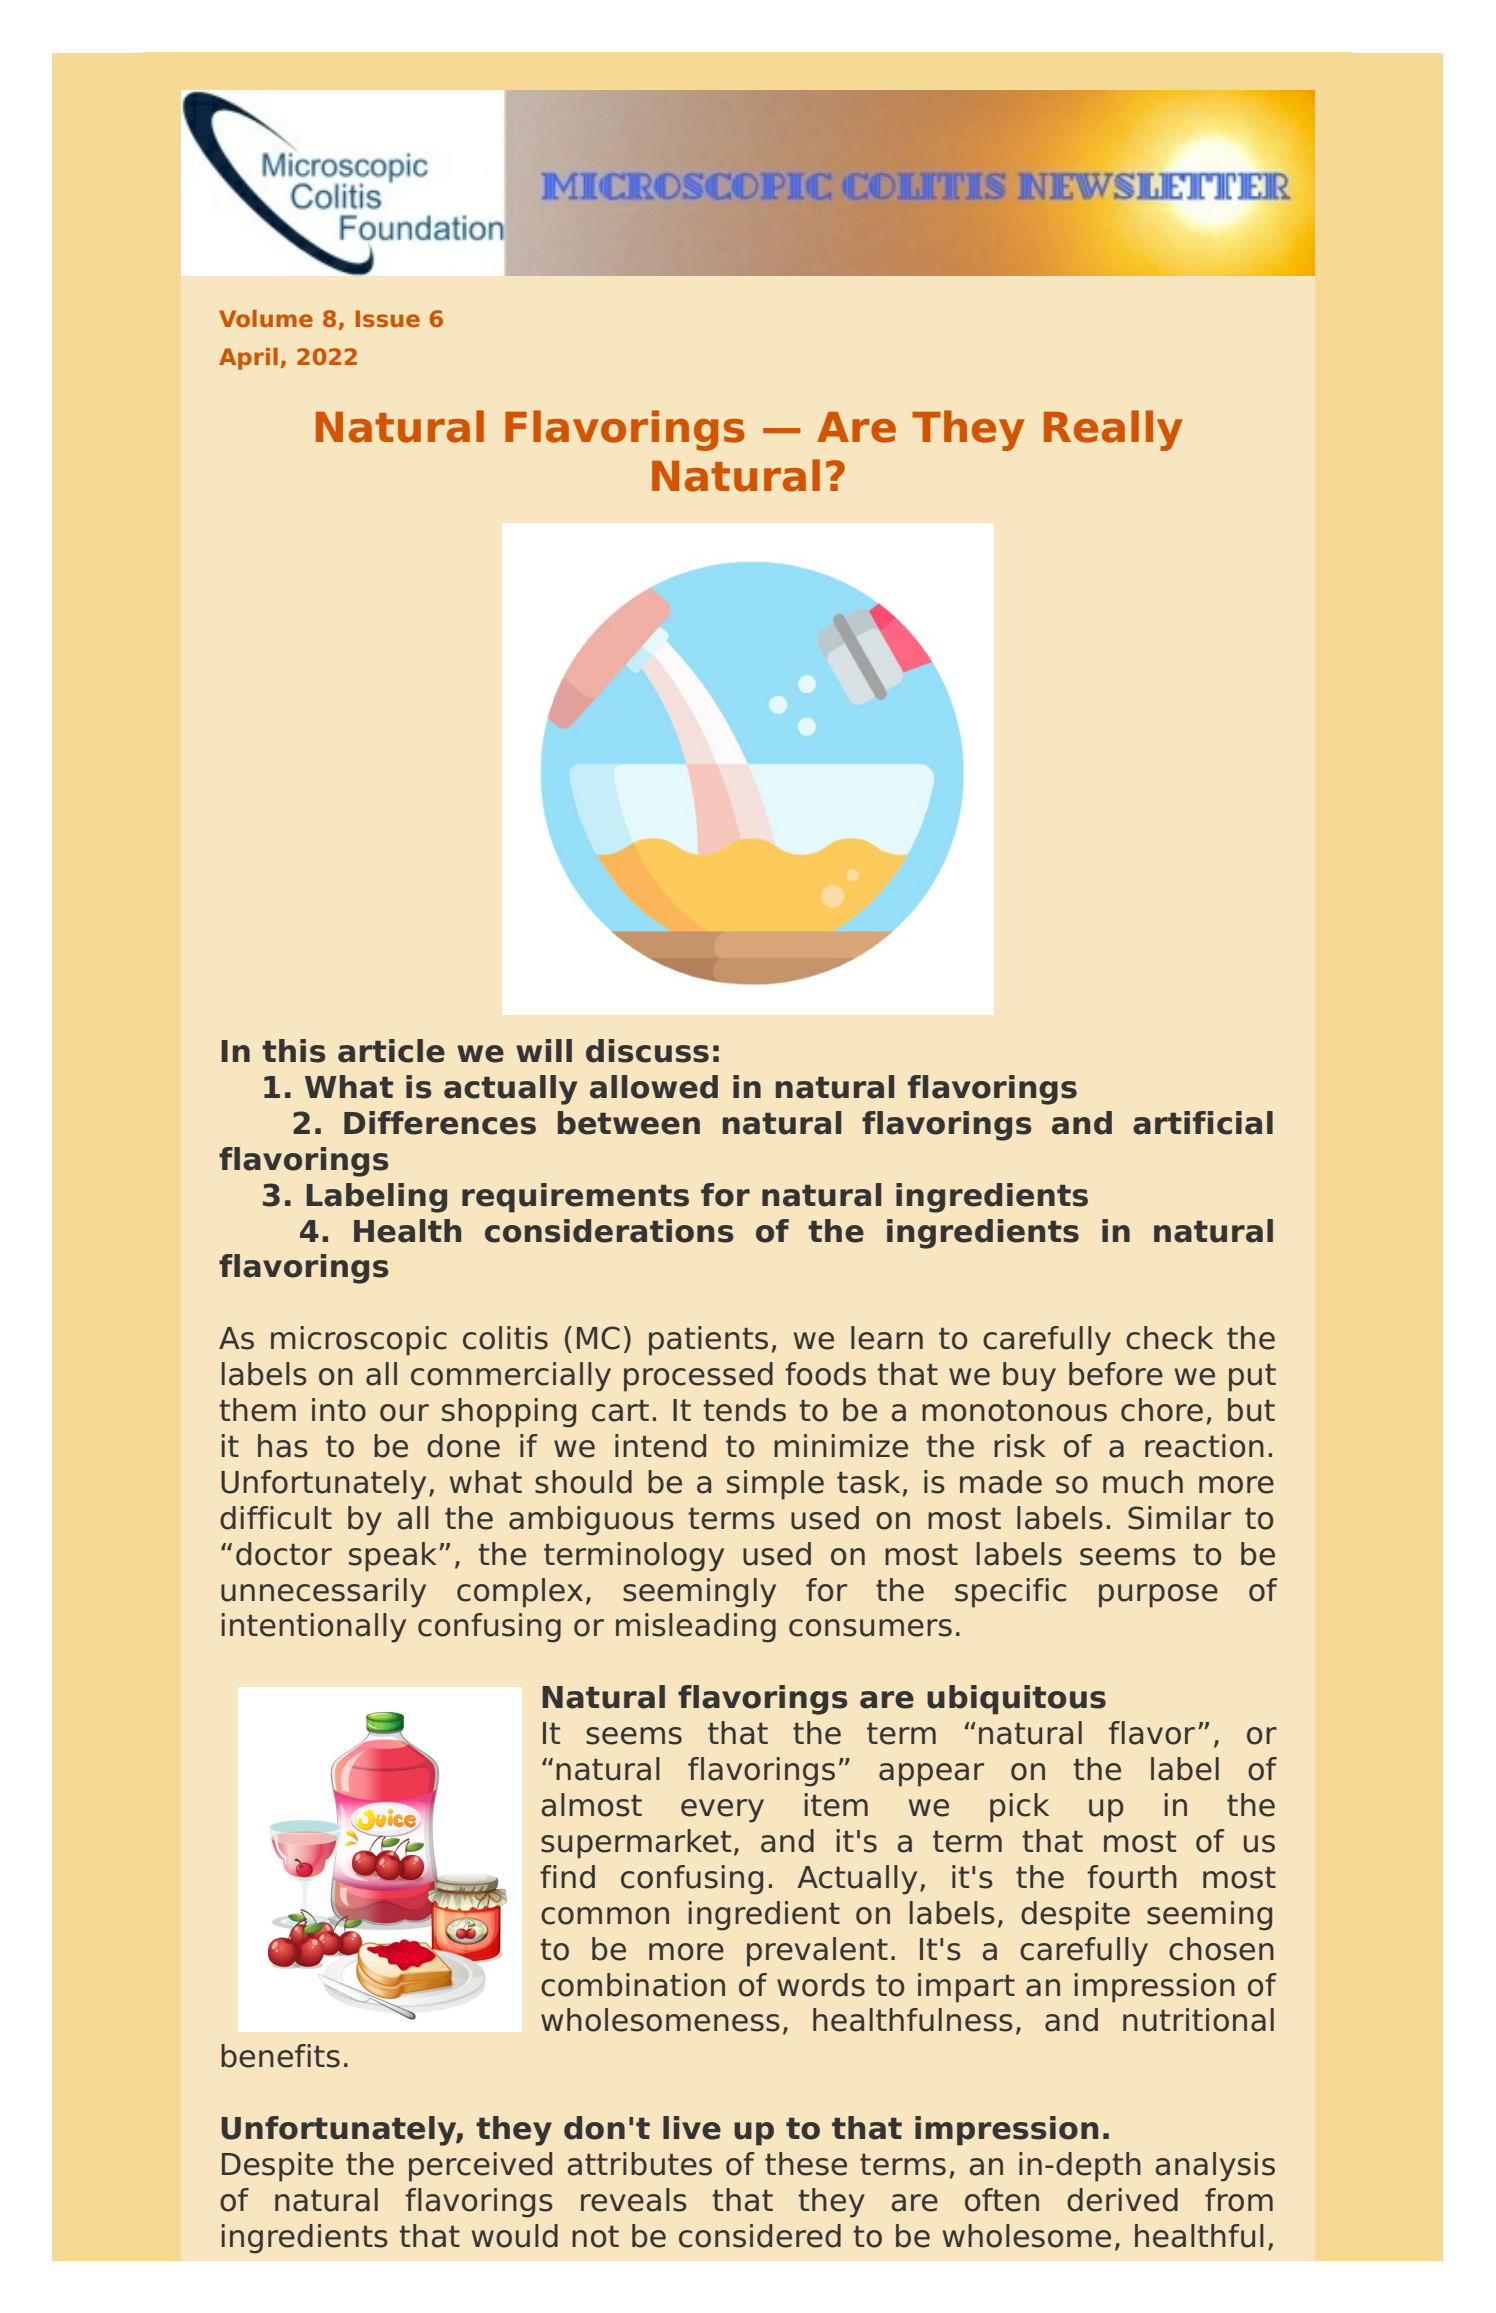 The image size is (1496, 2313). I want to click on before, so click(1116, 1374).
